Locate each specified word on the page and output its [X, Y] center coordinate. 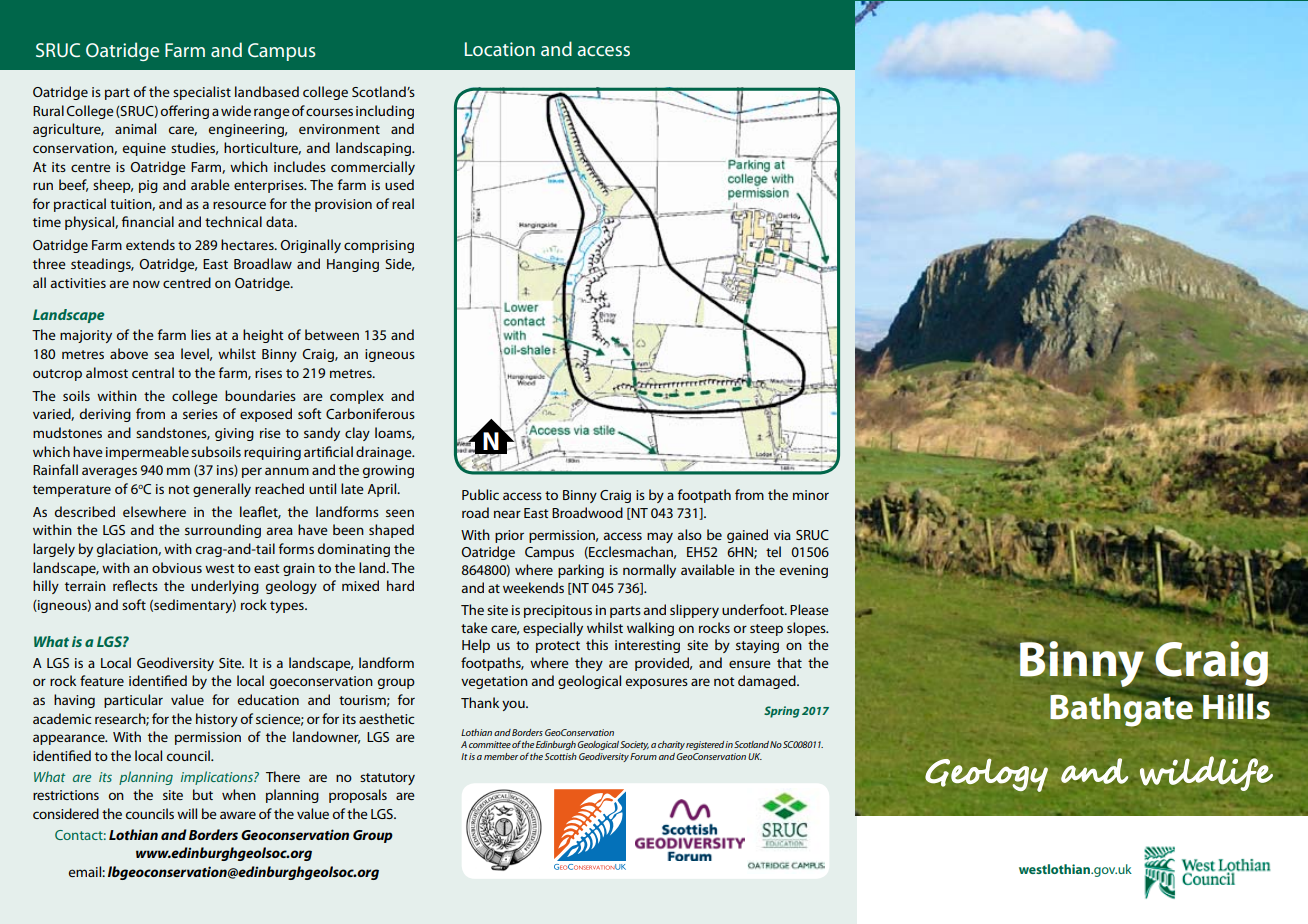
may [660, 537]
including [385, 112]
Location [500, 49]
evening [804, 571]
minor [811, 495]
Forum [643, 756]
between [332, 334]
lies [201, 334]
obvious [177, 567]
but [203, 794]
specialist [202, 93]
